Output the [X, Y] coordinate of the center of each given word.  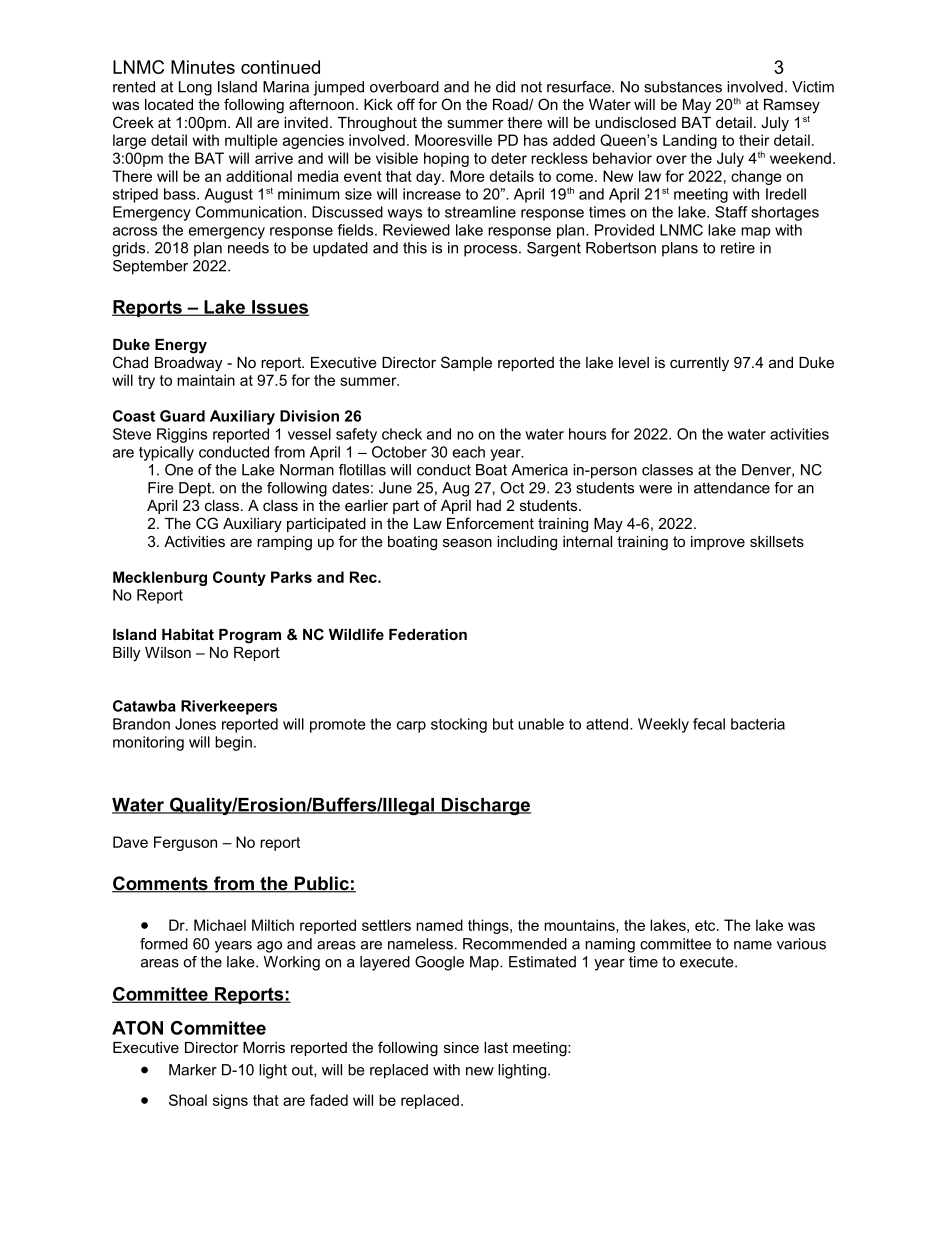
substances [683, 87]
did [505, 87]
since [461, 1047]
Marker [193, 1070]
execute [708, 962]
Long [195, 88]
